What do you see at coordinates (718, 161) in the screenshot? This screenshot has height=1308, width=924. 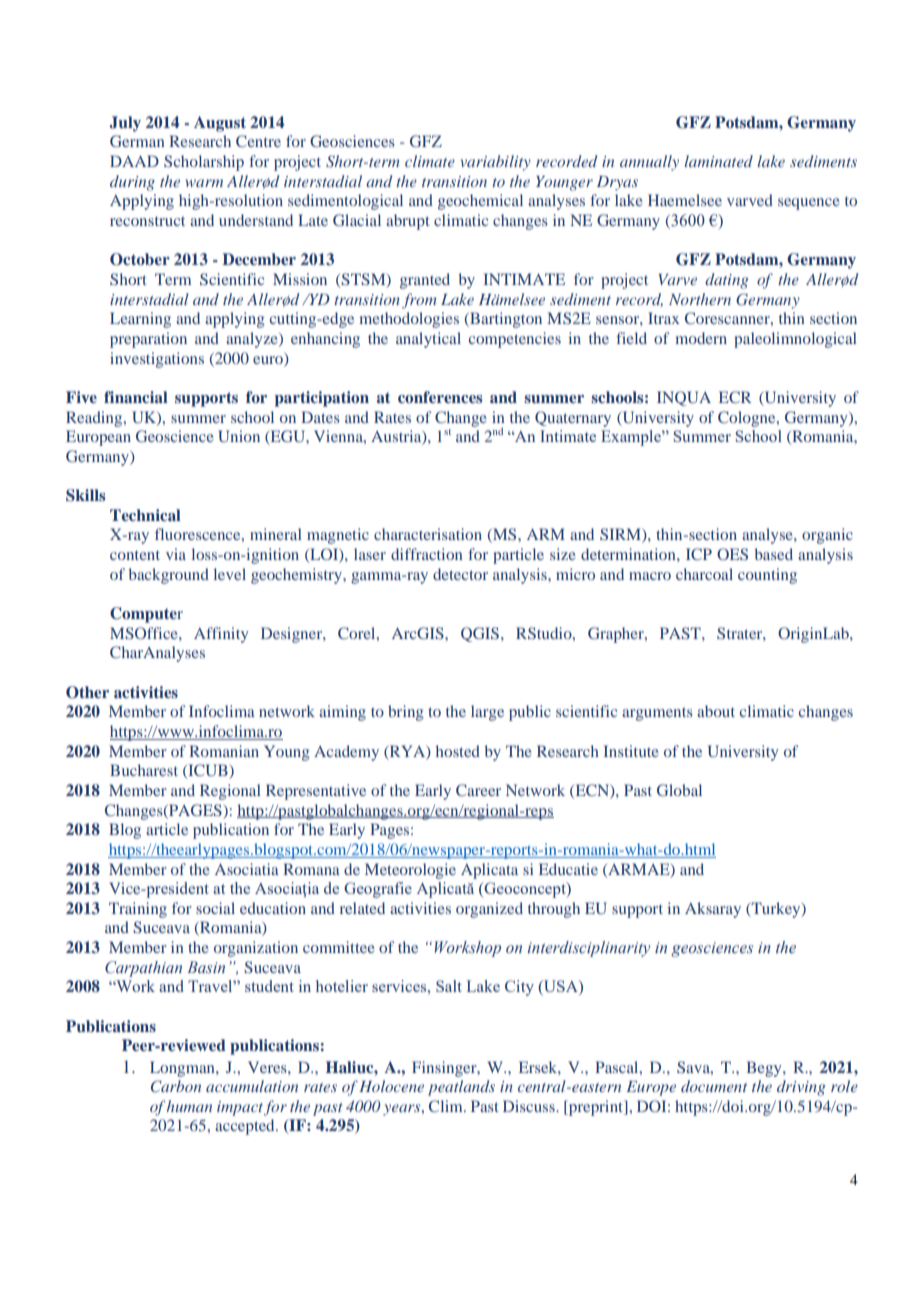 I see `laminated` at bounding box center [718, 161].
